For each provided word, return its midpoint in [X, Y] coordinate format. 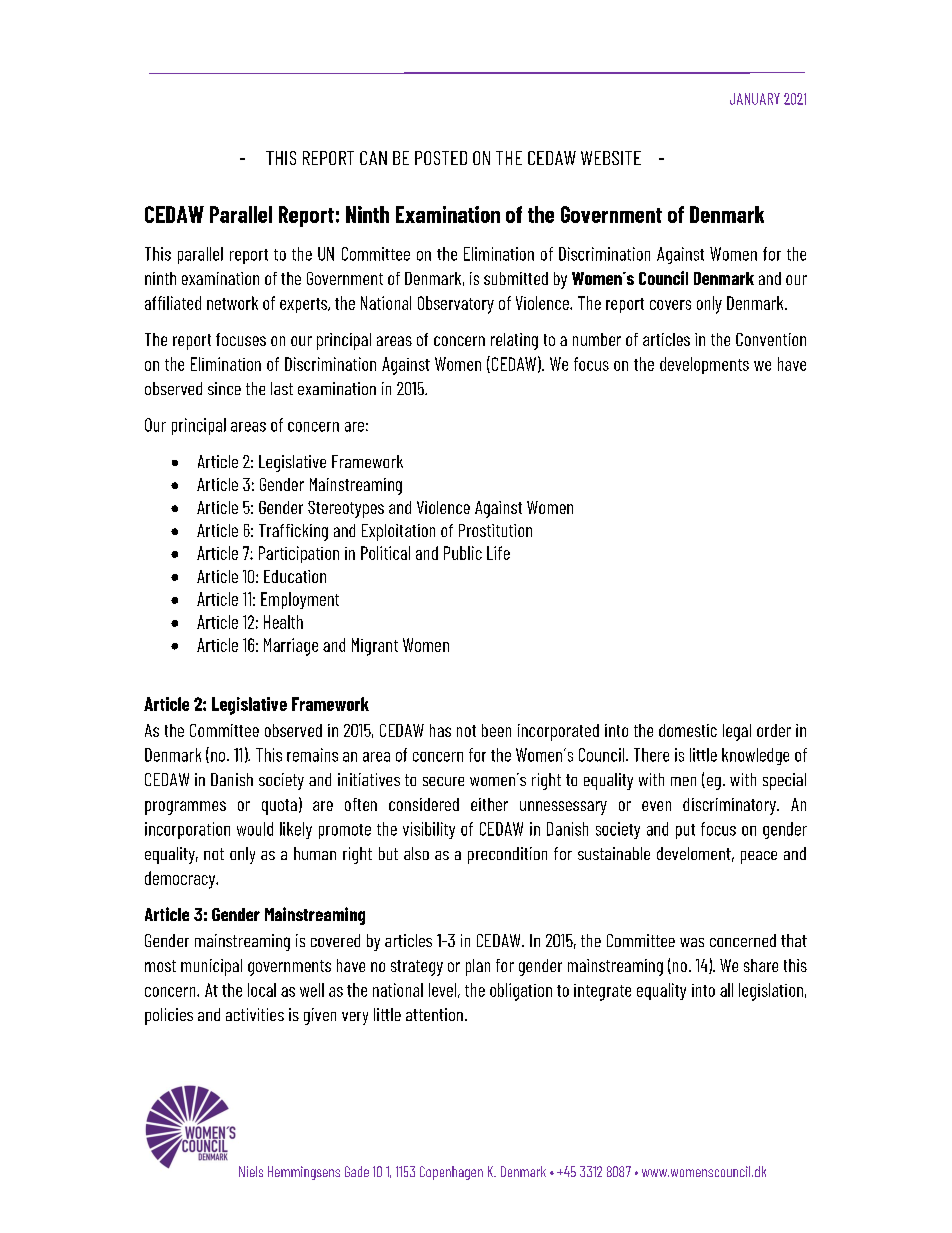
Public [463, 553]
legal [737, 732]
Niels [251, 1171]
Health [283, 622]
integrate [602, 992]
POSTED [441, 158]
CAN [373, 158]
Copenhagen [451, 1173]
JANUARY [755, 99]
